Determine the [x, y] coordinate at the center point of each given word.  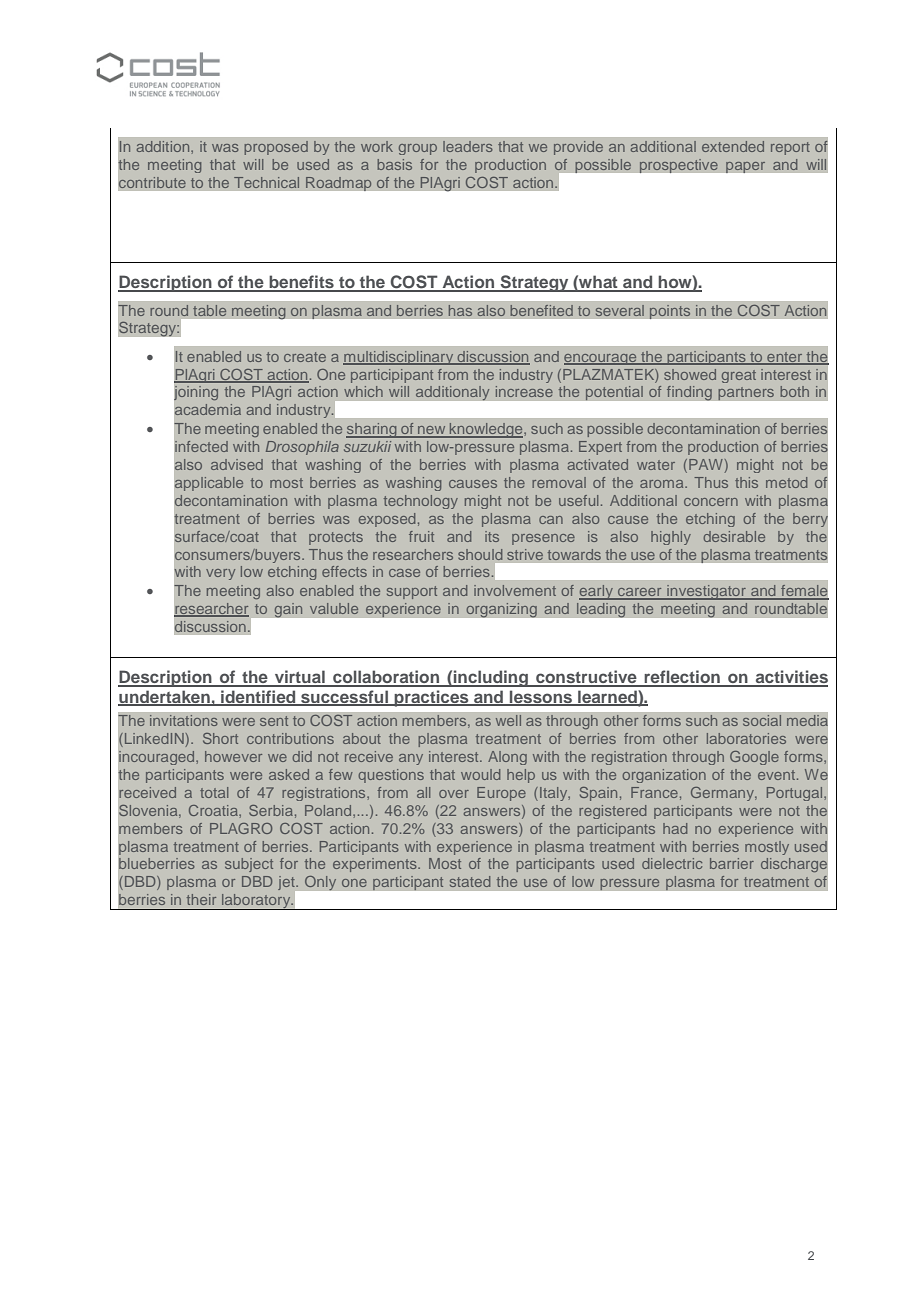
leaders [468, 146]
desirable [734, 536]
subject [249, 865]
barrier [732, 863]
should [480, 554]
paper [745, 167]
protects [336, 538]
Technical [266, 182]
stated [470, 881]
